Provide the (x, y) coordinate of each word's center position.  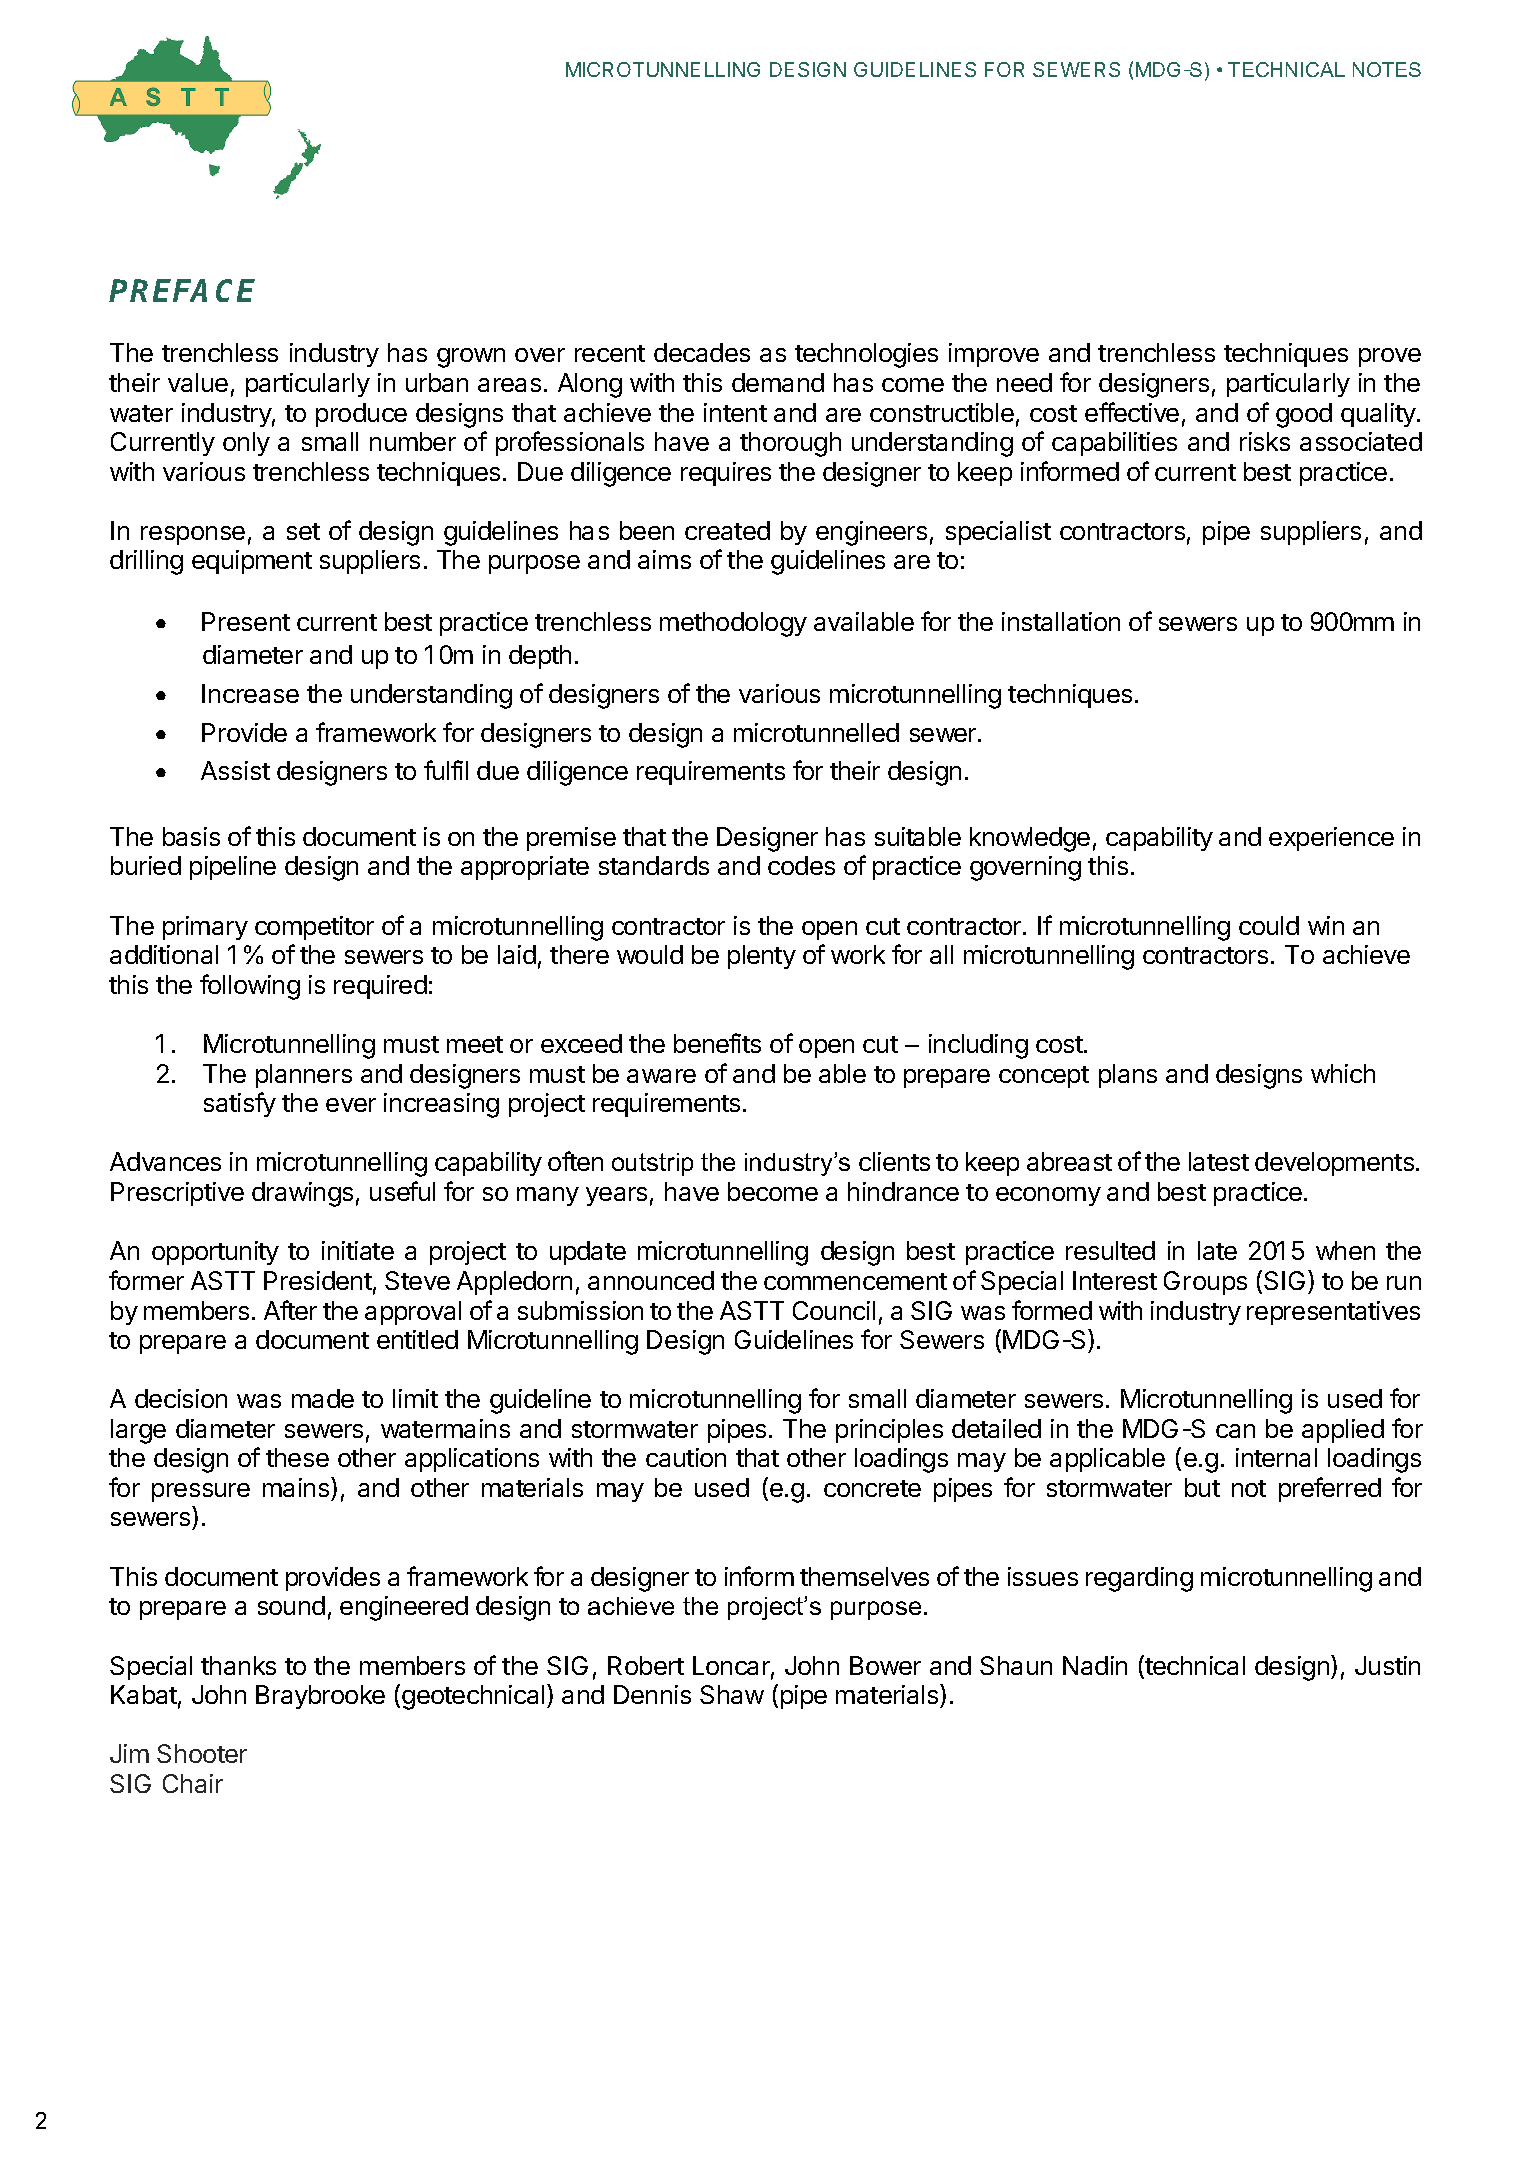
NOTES (1387, 69)
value (198, 382)
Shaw (732, 1694)
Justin (1387, 1665)
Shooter (202, 1753)
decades (702, 352)
